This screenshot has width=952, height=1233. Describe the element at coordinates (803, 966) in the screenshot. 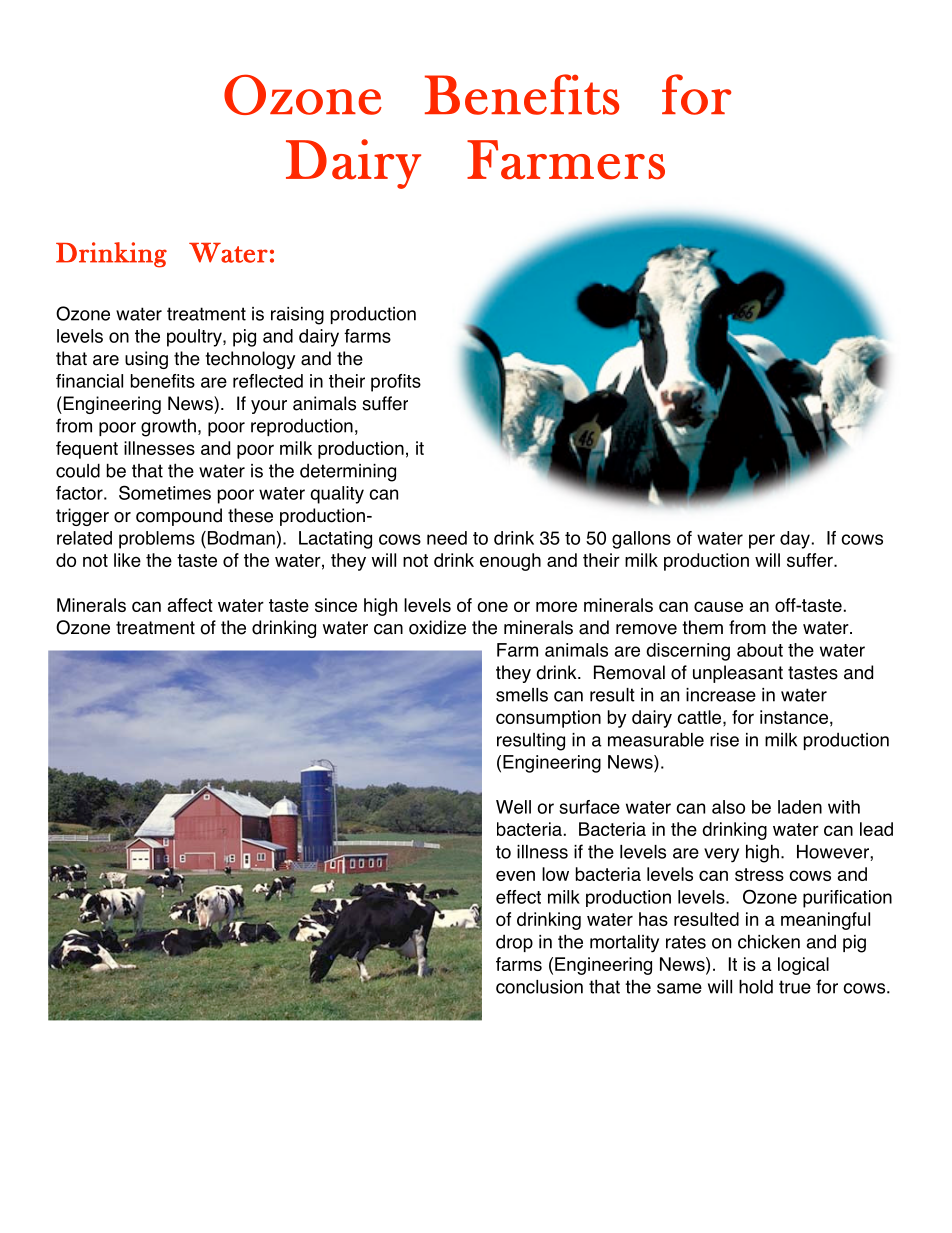

I see `logical` at that location.
